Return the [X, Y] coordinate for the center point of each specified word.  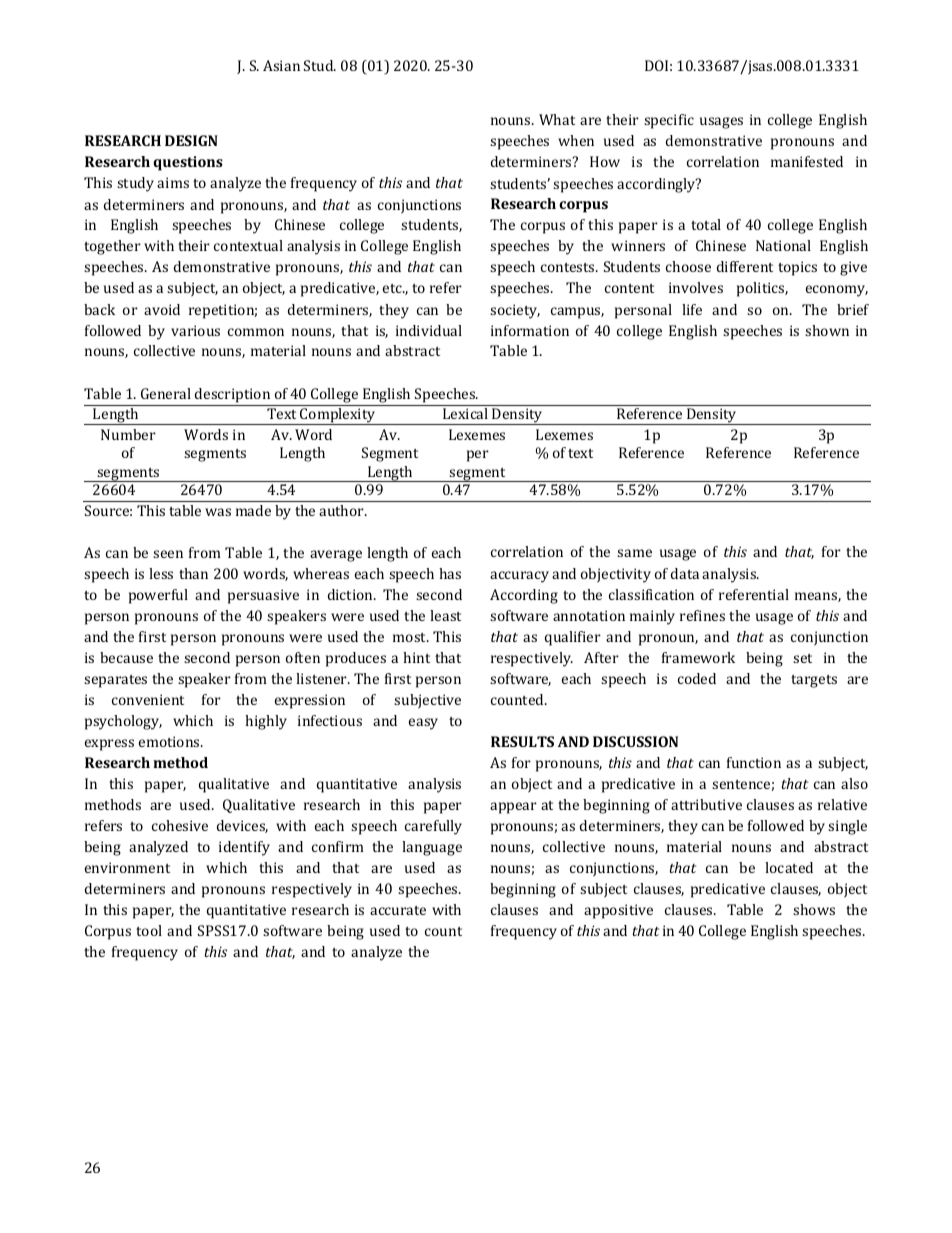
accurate [398, 910]
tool [149, 930]
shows [814, 909]
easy [423, 724]
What [557, 119]
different [745, 266]
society [515, 311]
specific [669, 121]
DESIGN [191, 140]
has [450, 573]
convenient [148, 699]
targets [814, 681]
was [218, 512]
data [685, 573]
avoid [162, 309]
